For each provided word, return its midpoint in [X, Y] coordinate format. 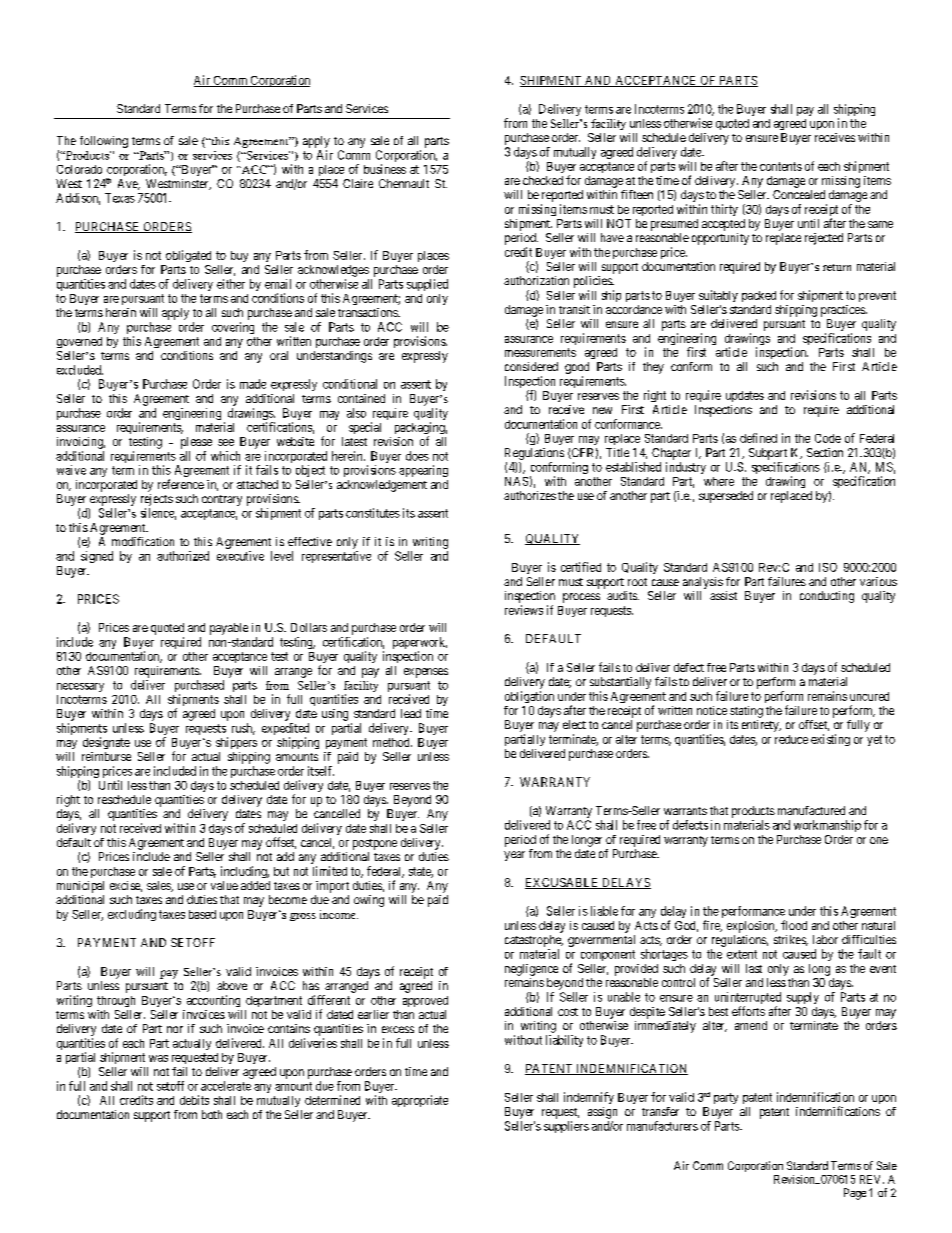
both [212, 1114]
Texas [120, 198]
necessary [80, 687]
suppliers [566, 1127]
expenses [426, 673]
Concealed [799, 194]
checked [543, 180]
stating [746, 712]
